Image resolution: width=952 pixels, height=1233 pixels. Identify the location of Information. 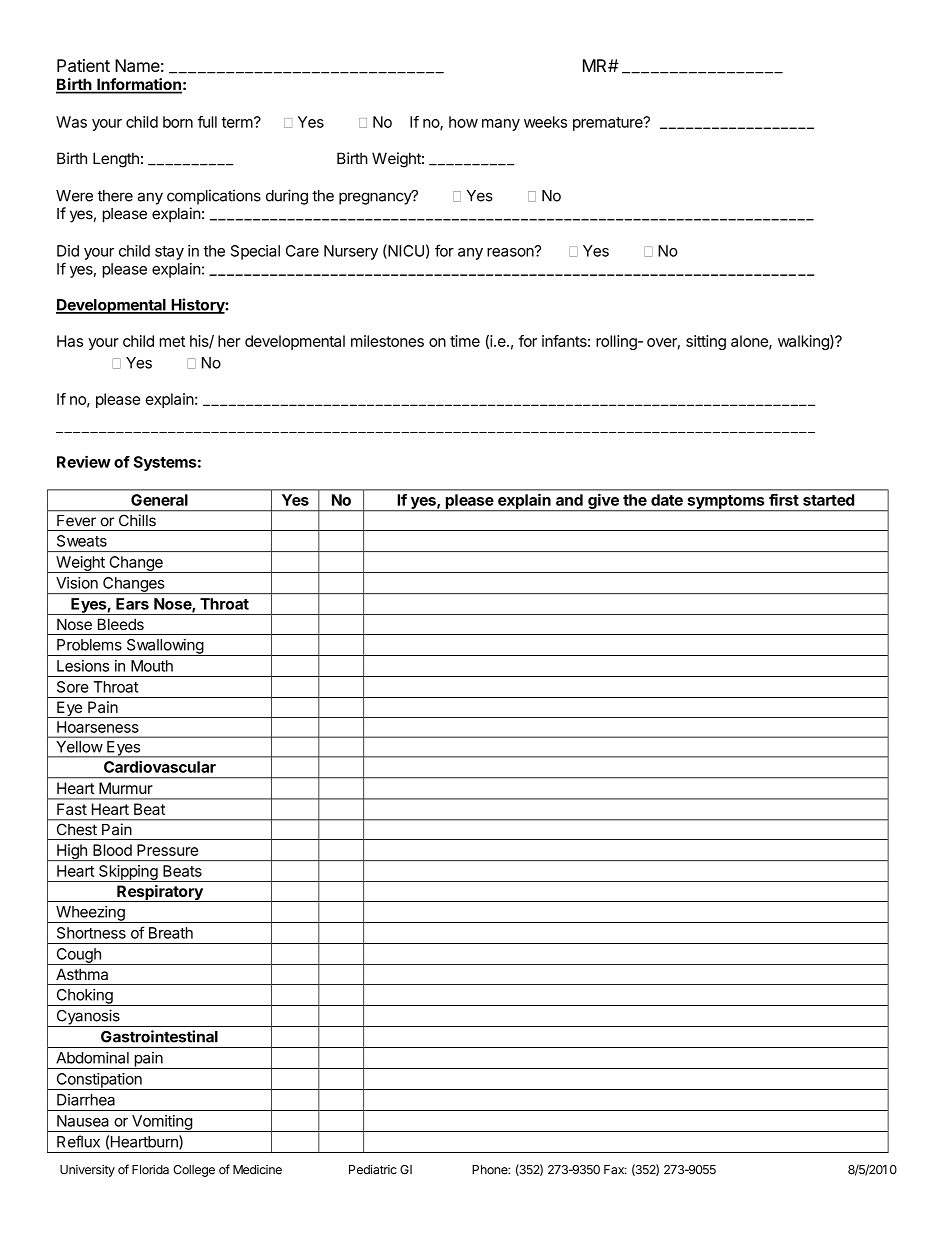
(138, 85).
